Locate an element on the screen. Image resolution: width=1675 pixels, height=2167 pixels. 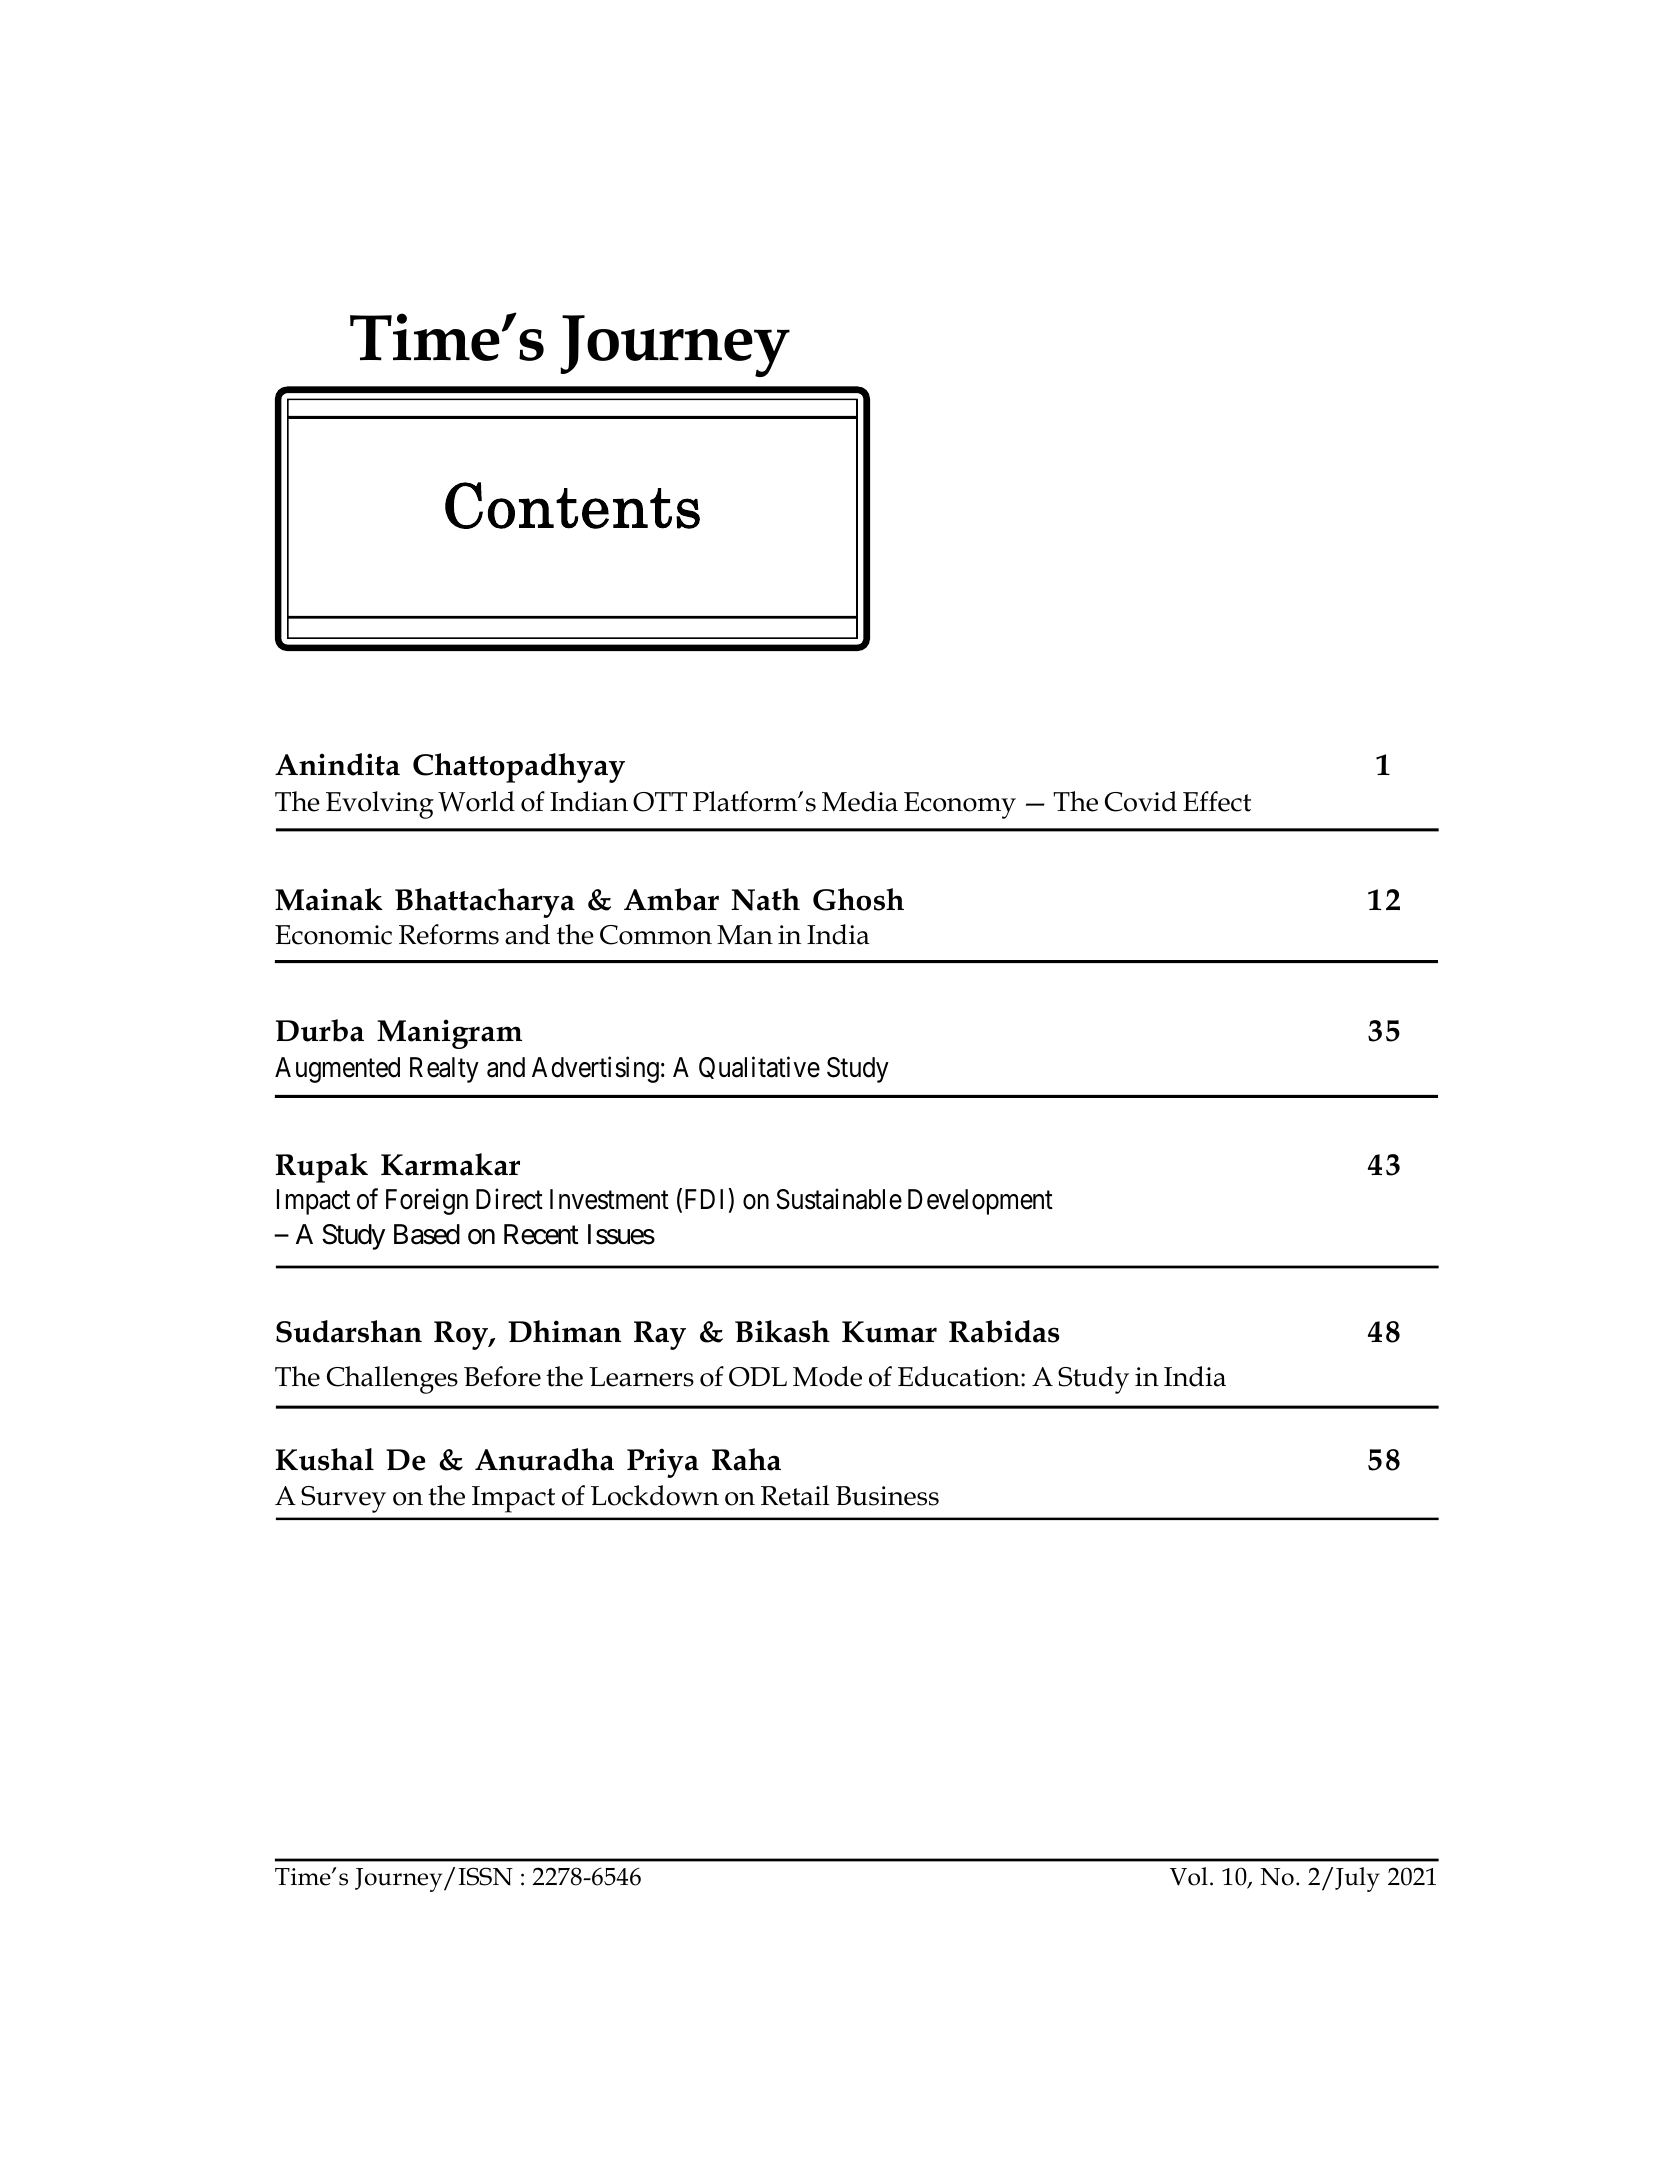
Qualitative is located at coordinates (759, 1067).
